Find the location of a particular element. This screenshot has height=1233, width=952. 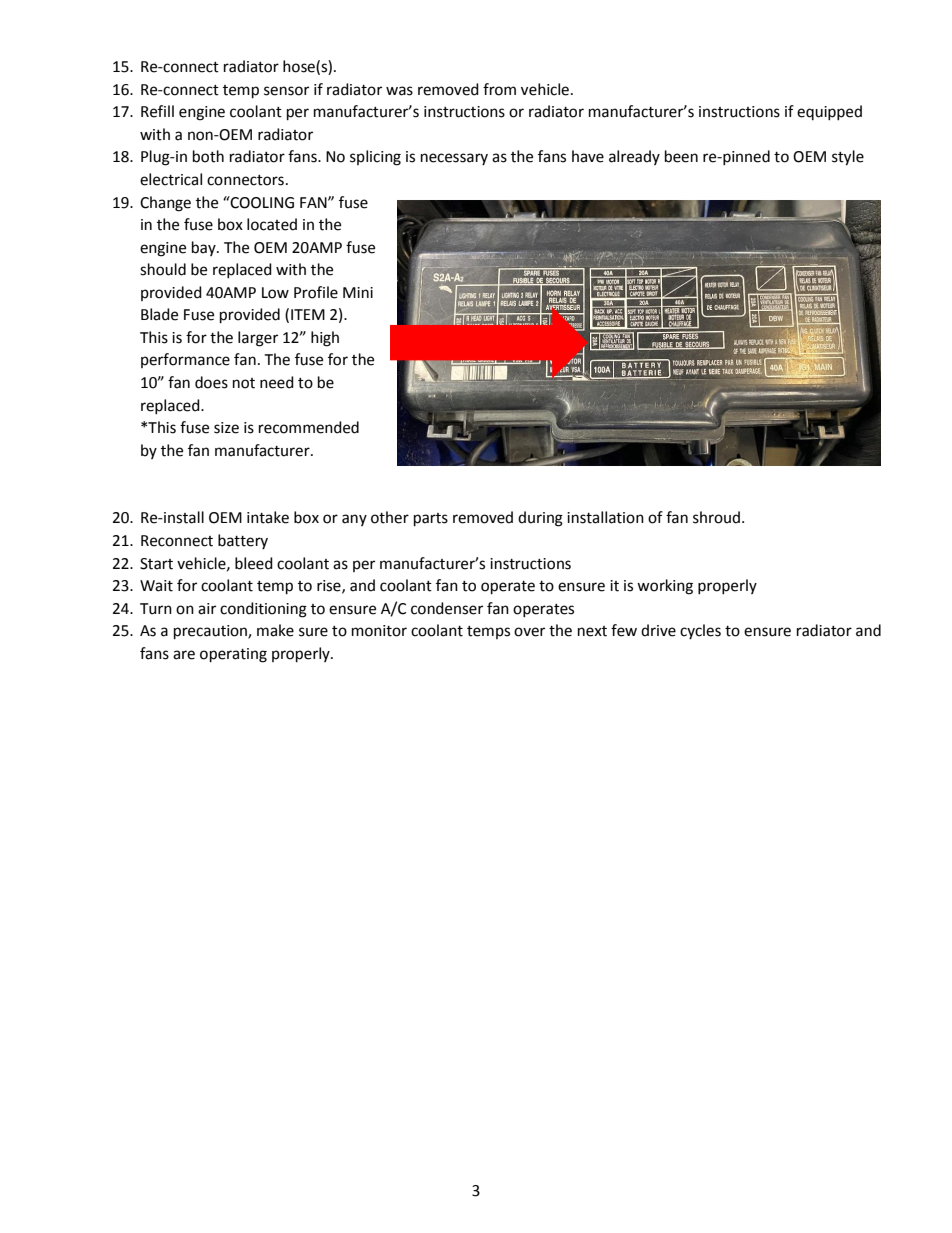

not is located at coordinates (244, 383).
